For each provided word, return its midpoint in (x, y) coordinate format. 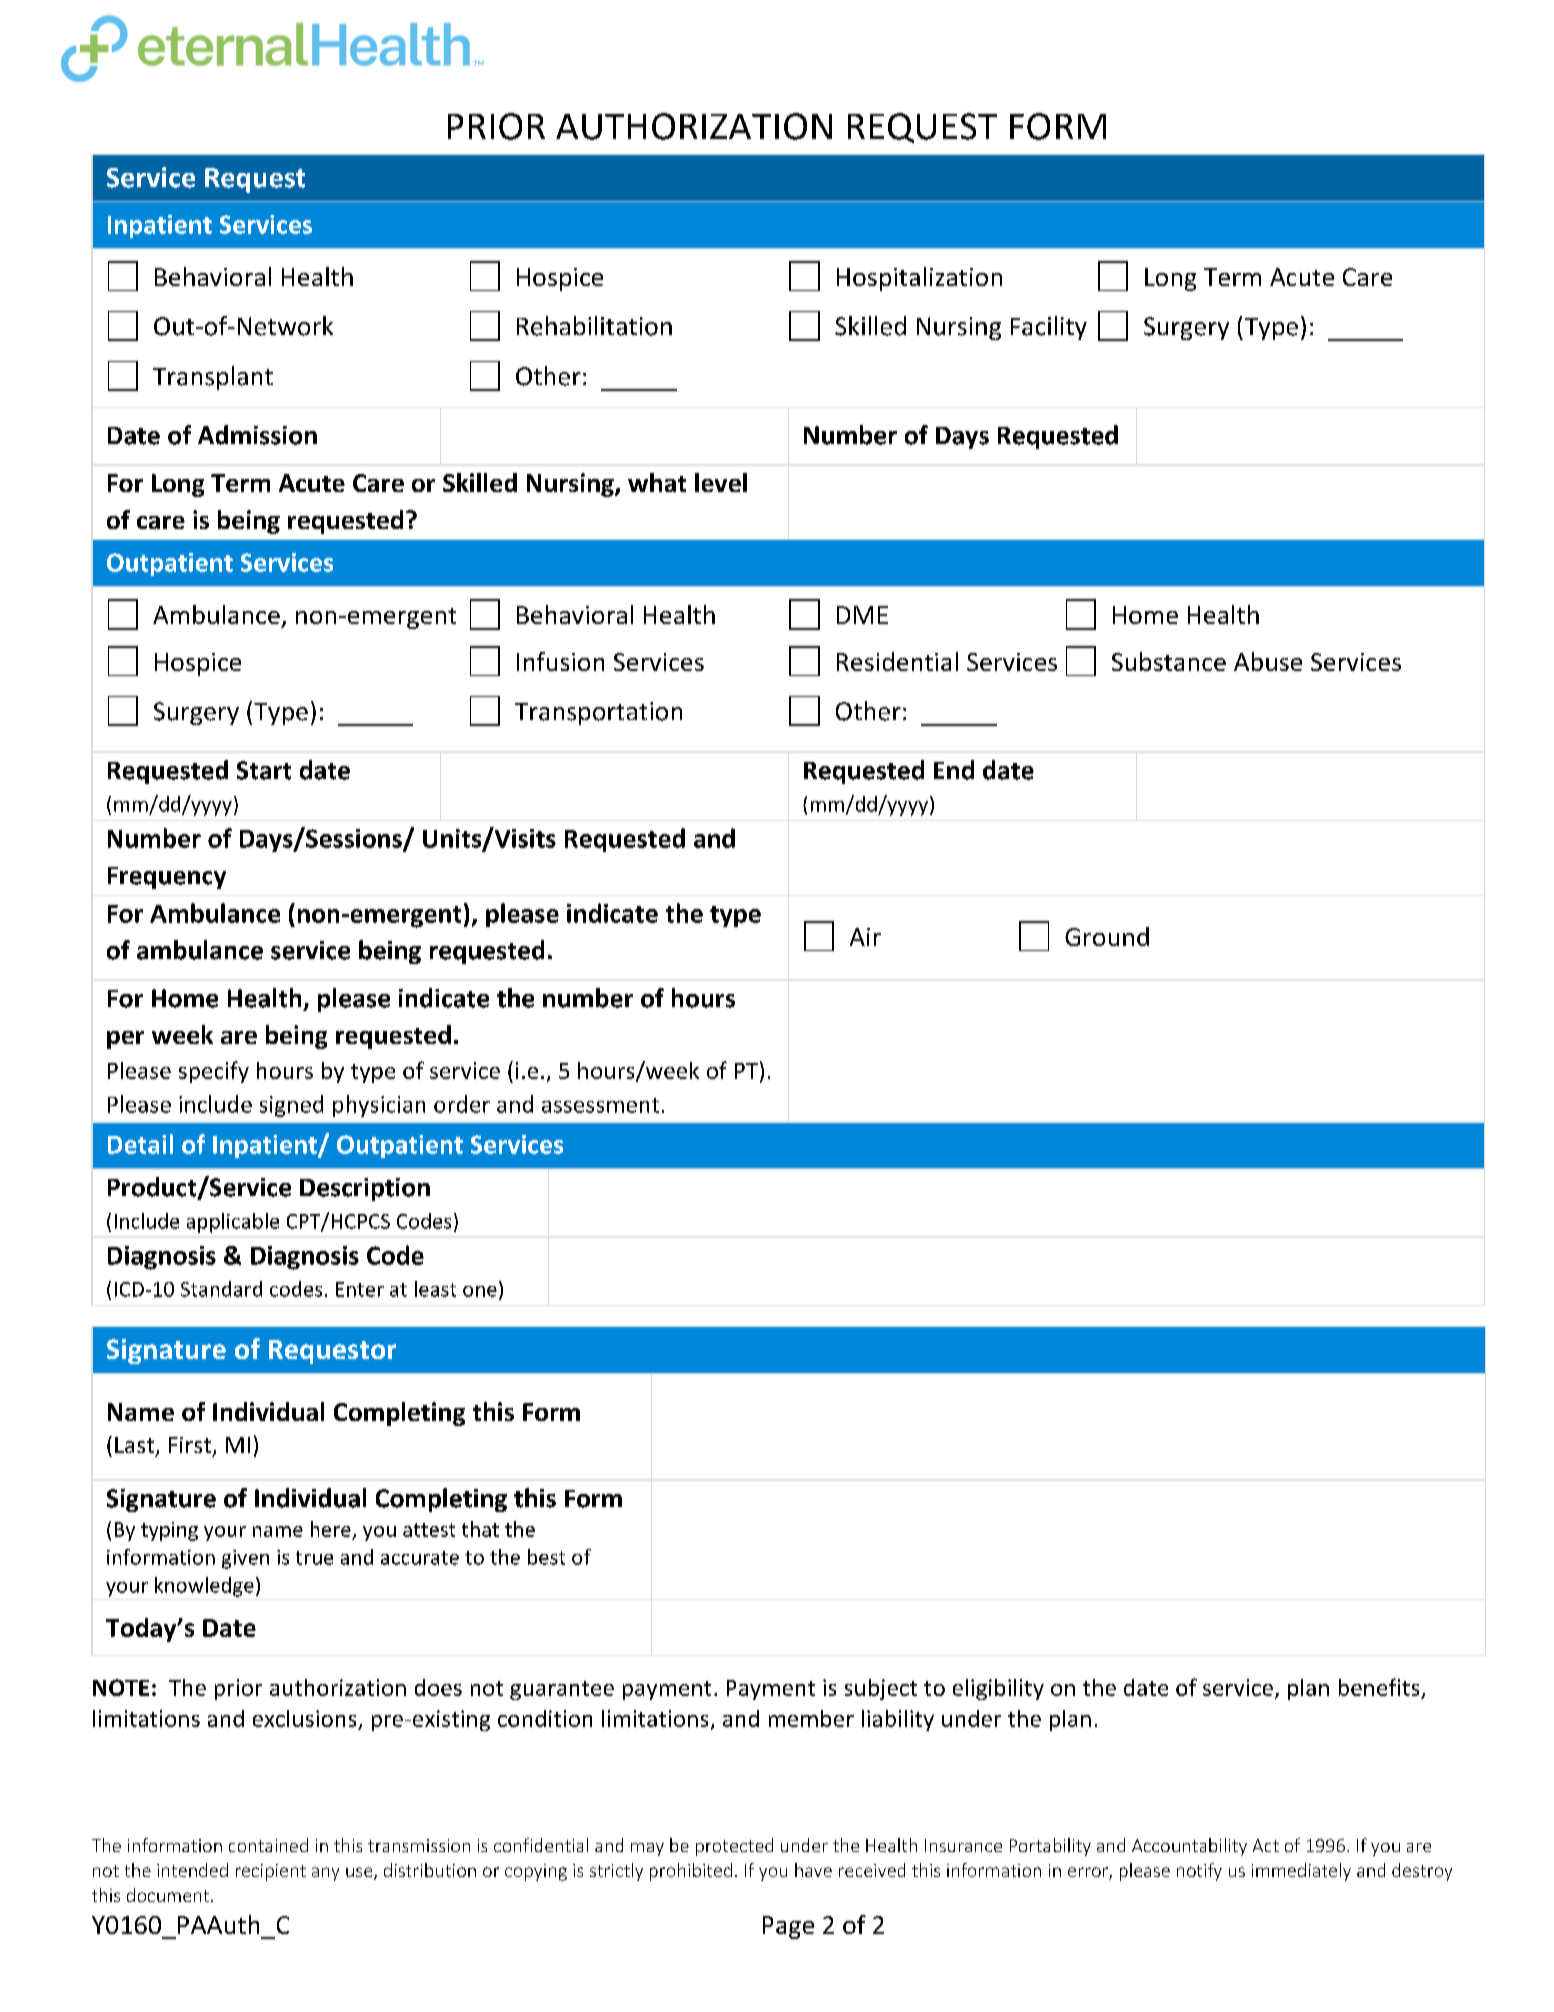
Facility (1049, 328)
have (813, 1870)
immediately (1301, 1872)
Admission (257, 435)
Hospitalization (919, 279)
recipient (271, 1872)
